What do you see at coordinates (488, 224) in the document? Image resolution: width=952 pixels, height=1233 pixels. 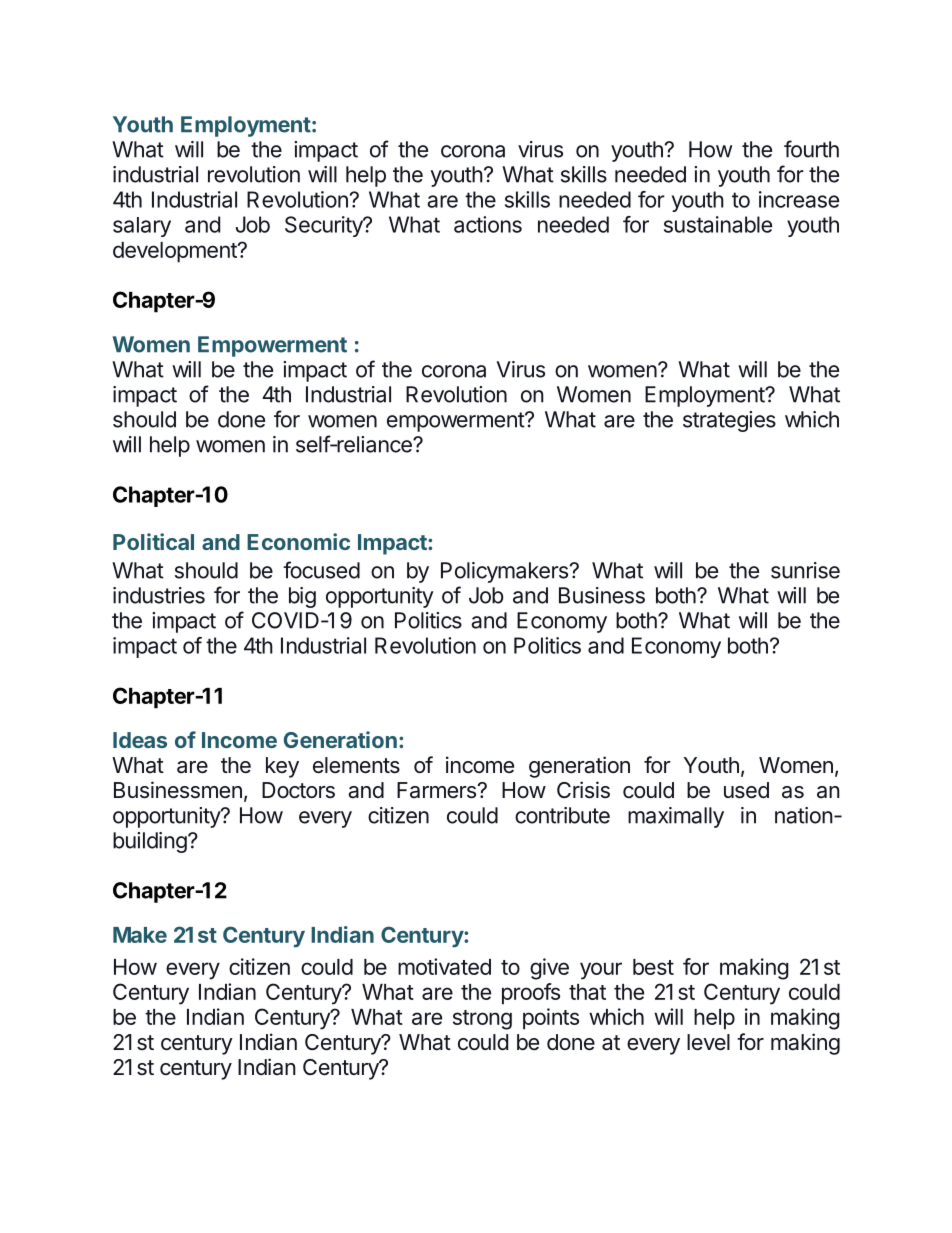 I see `actions` at bounding box center [488, 224].
